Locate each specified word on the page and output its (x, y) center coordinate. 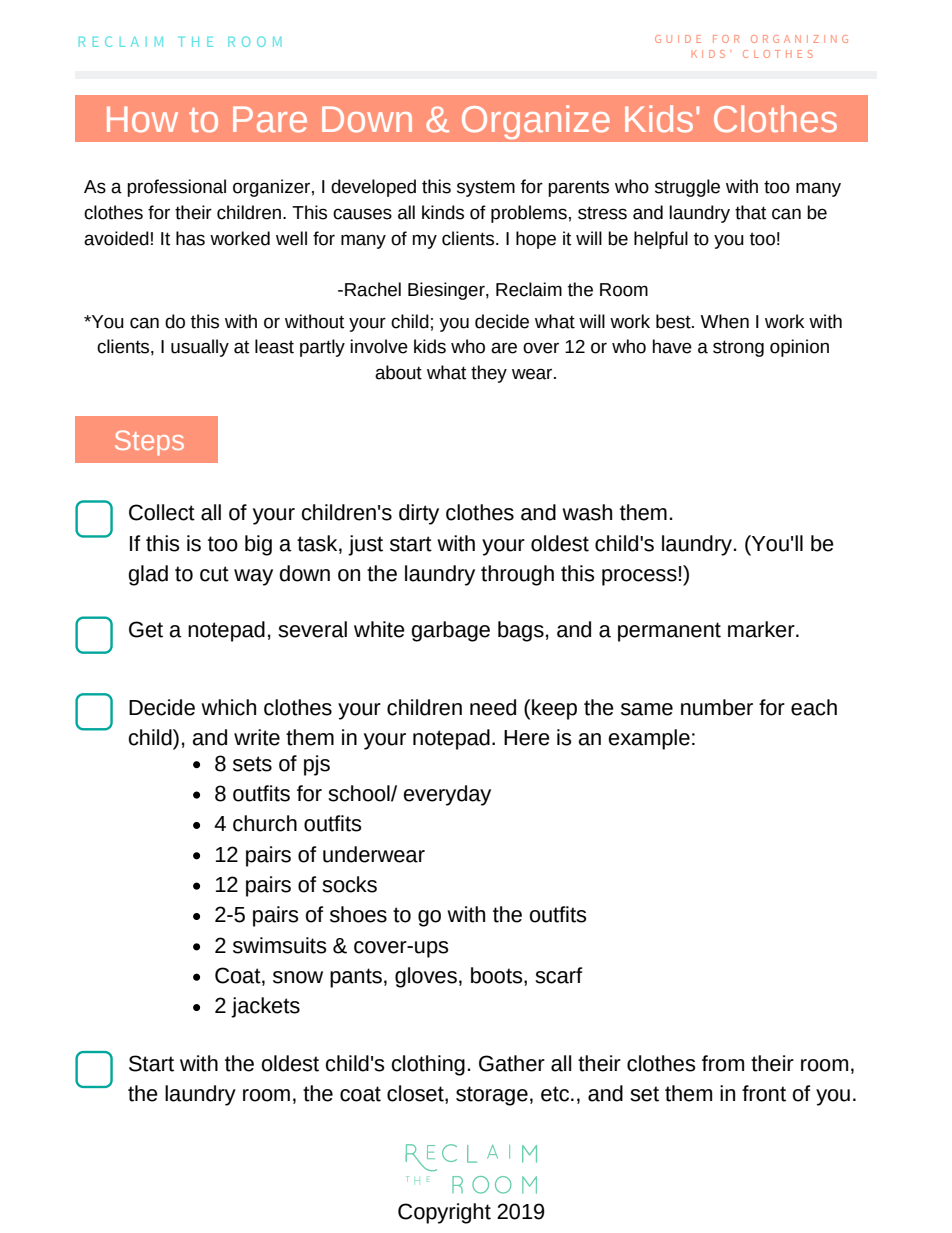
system (486, 188)
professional (176, 188)
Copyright (444, 1213)
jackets (265, 1007)
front (764, 1093)
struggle (687, 188)
